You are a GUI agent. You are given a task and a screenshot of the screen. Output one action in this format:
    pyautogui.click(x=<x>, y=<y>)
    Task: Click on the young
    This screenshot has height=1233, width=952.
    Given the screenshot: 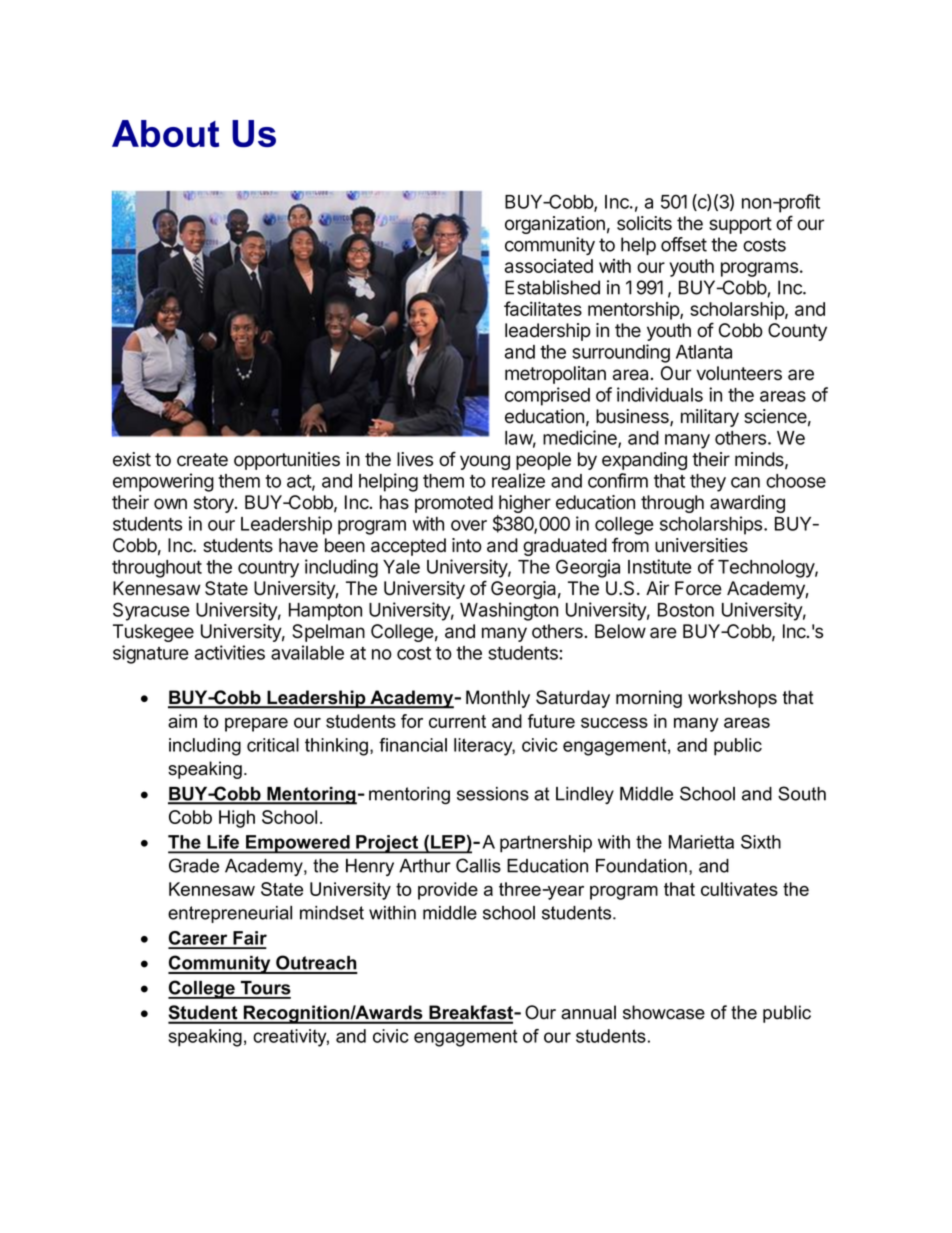 What is the action you would take?
    pyautogui.click(x=485, y=462)
